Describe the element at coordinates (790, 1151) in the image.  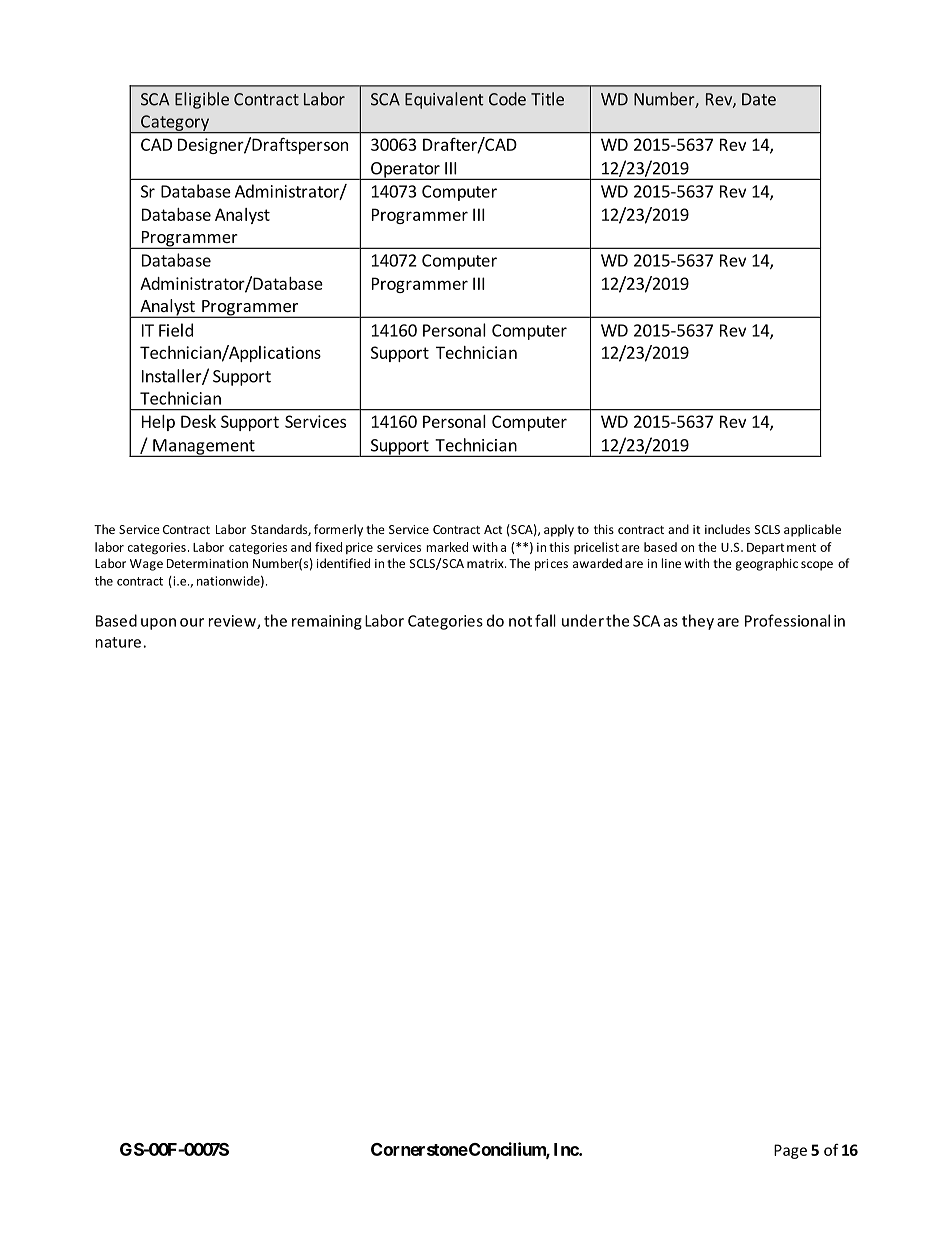
I see `Page` at that location.
